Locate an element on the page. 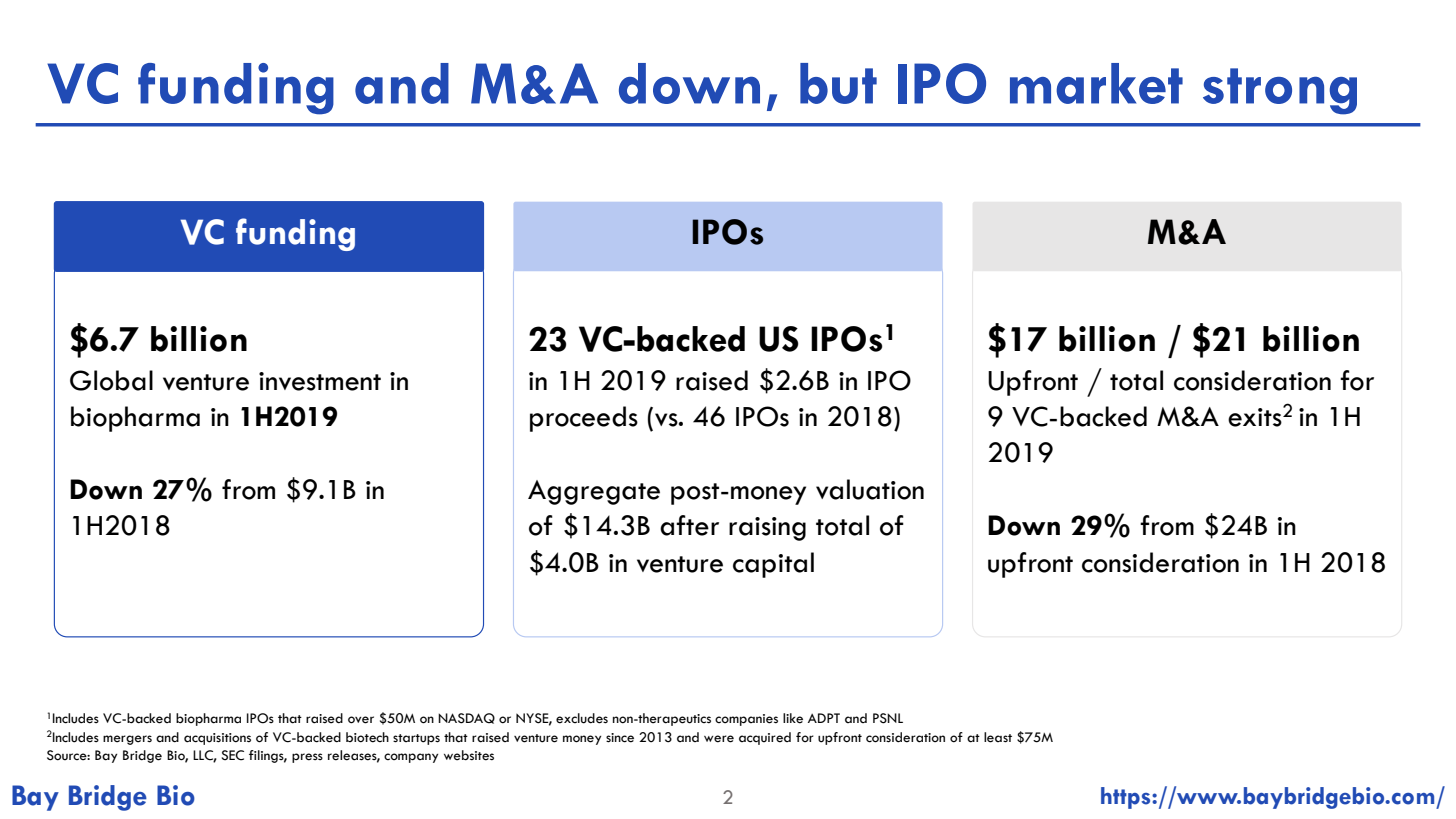 This document has height=819, width=1456. valuation is located at coordinates (870, 489).
